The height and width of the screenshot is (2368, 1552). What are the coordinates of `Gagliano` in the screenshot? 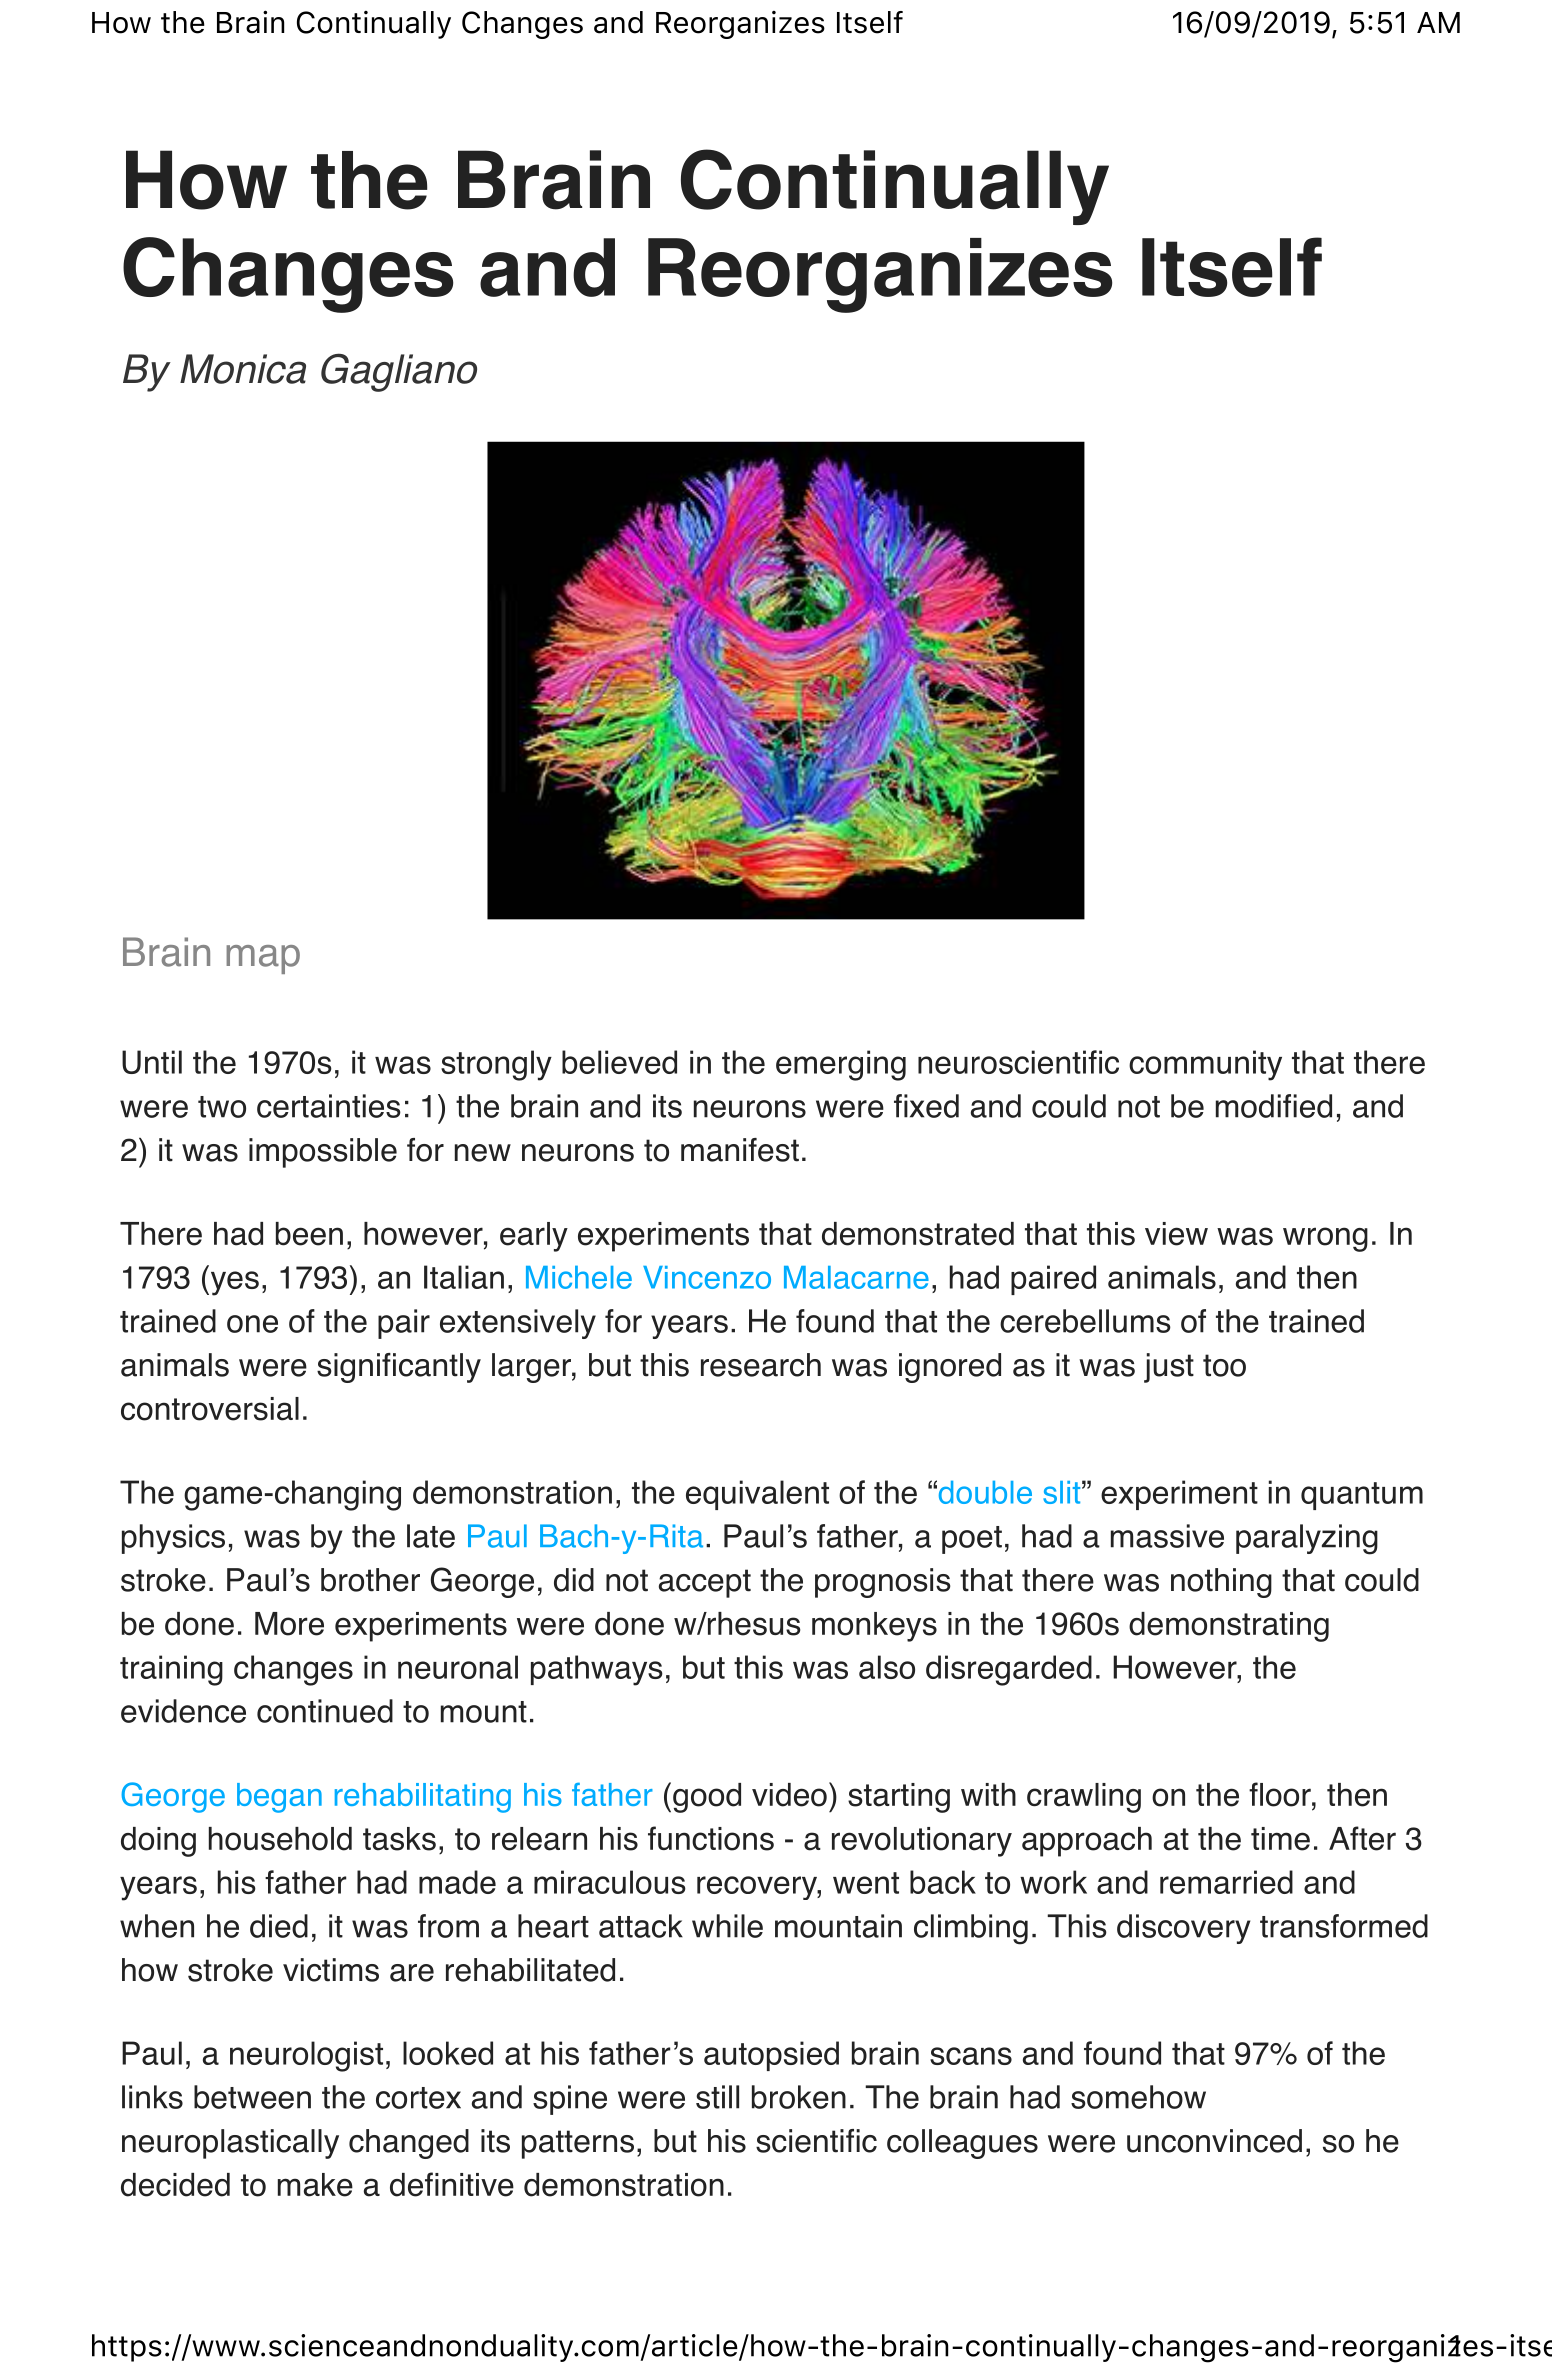 It's located at (399, 372).
